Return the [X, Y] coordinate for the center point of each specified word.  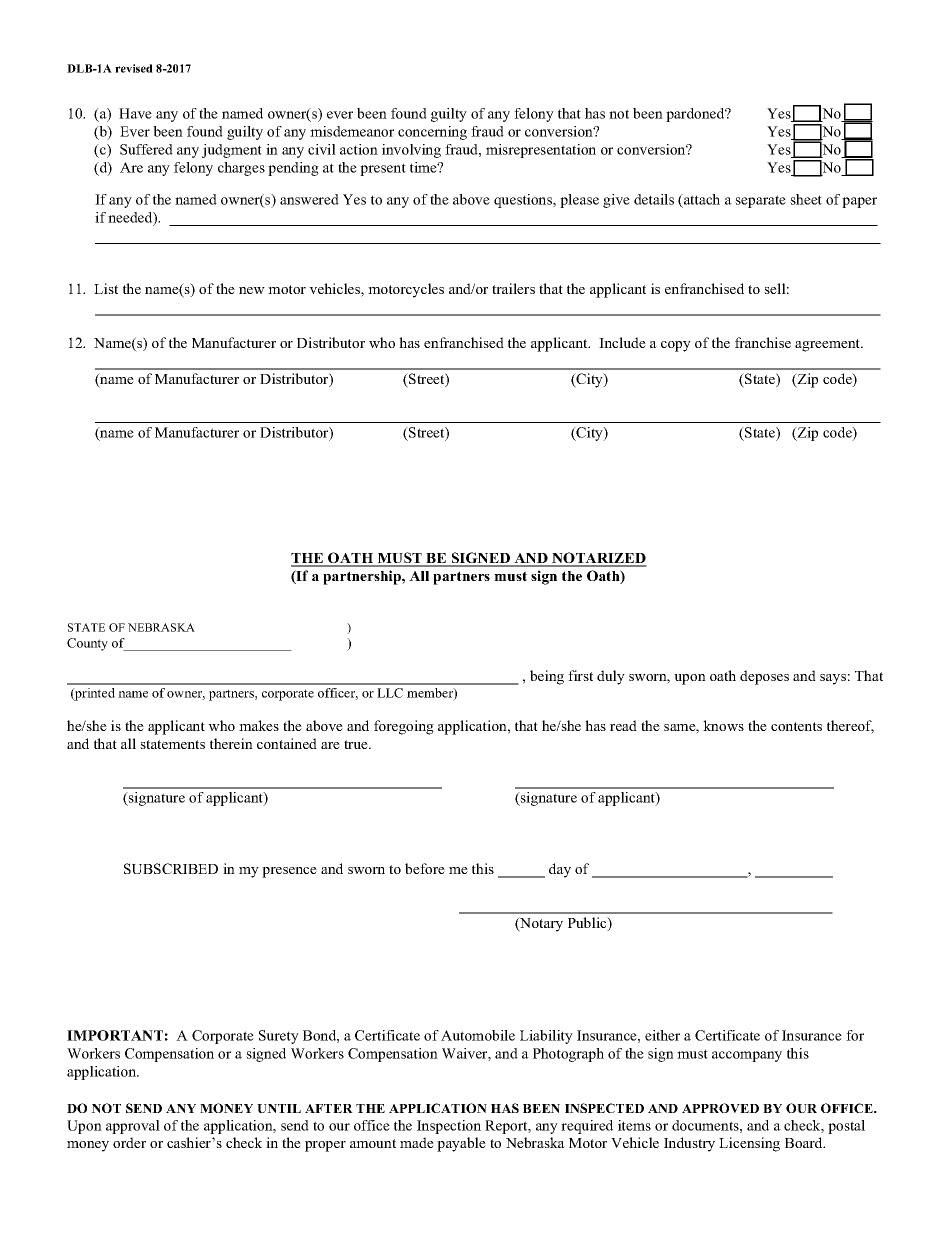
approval [133, 1127]
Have [135, 113]
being [547, 677]
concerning [432, 133]
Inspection [449, 1127]
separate [760, 201]
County [87, 644]
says [833, 679]
